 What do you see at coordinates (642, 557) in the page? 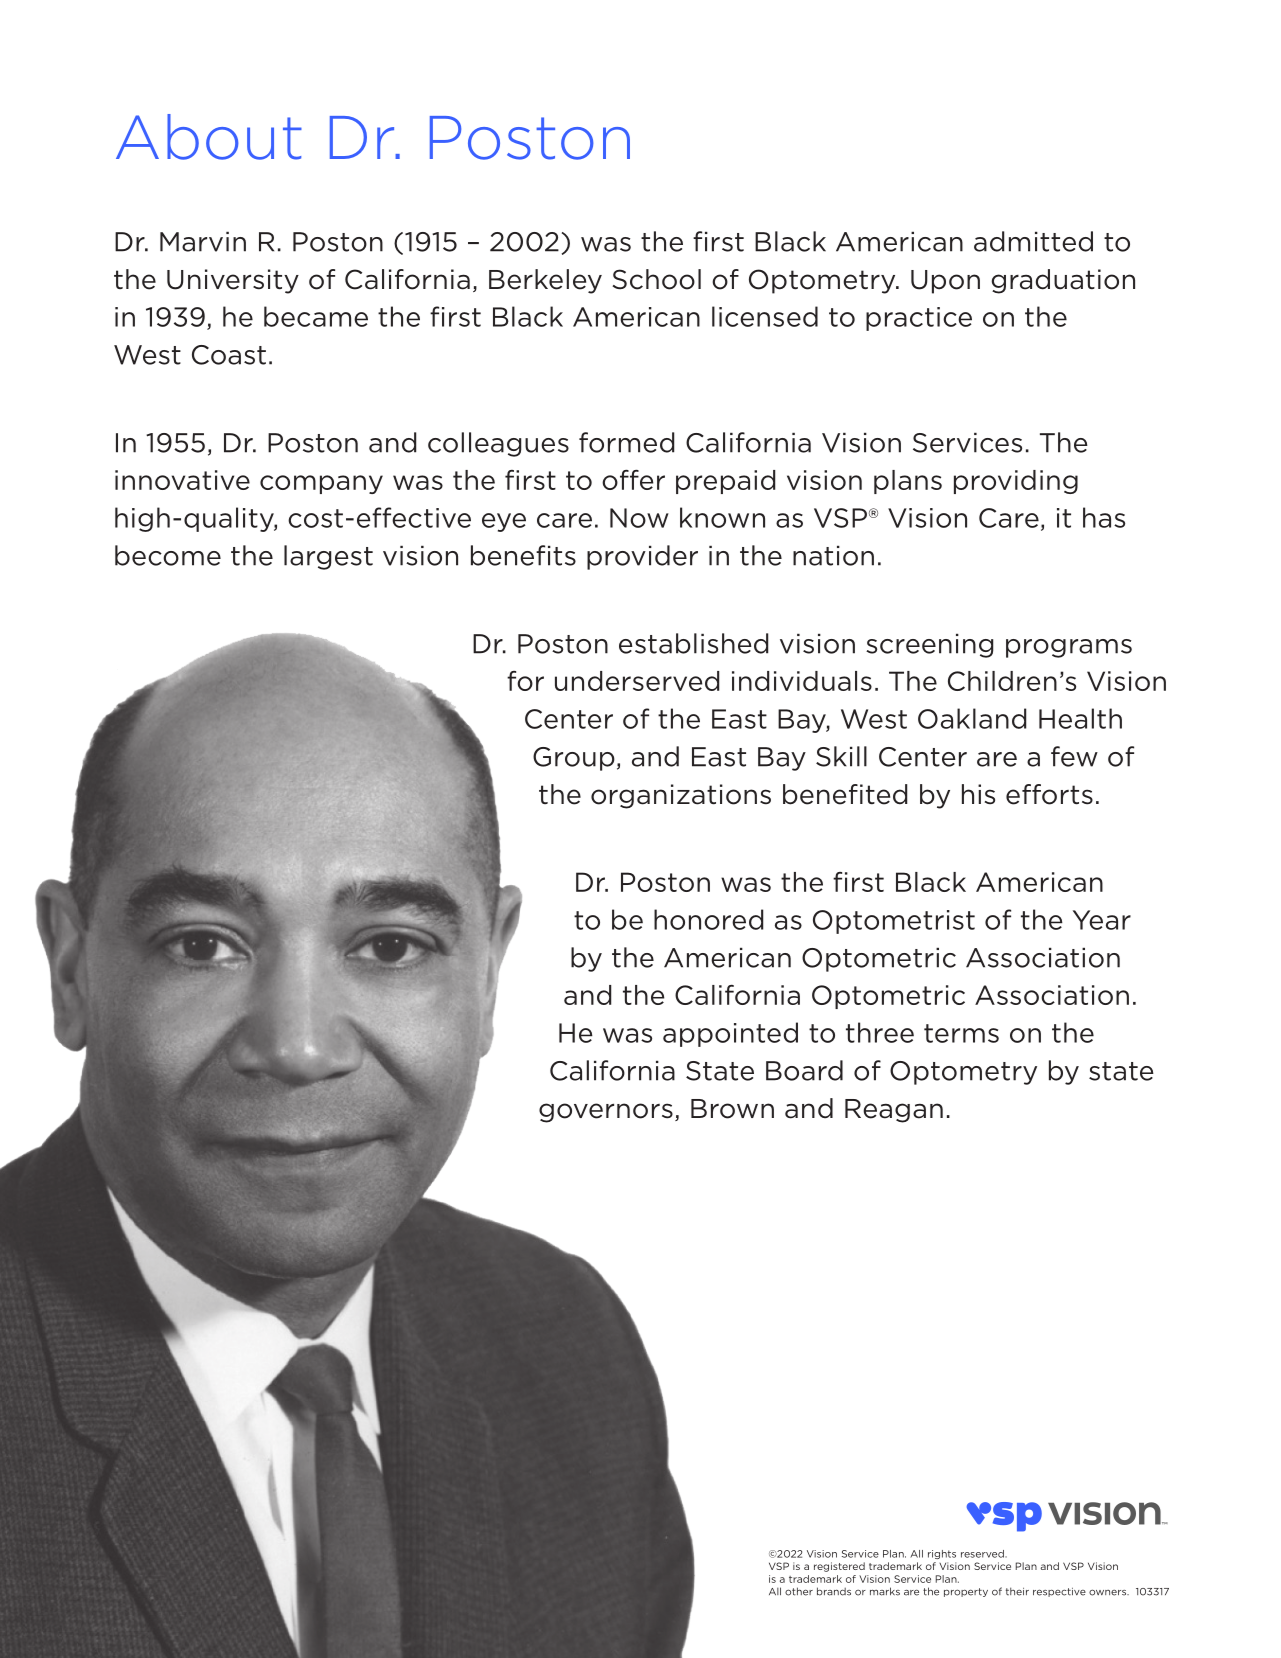
I see `provider` at bounding box center [642, 557].
